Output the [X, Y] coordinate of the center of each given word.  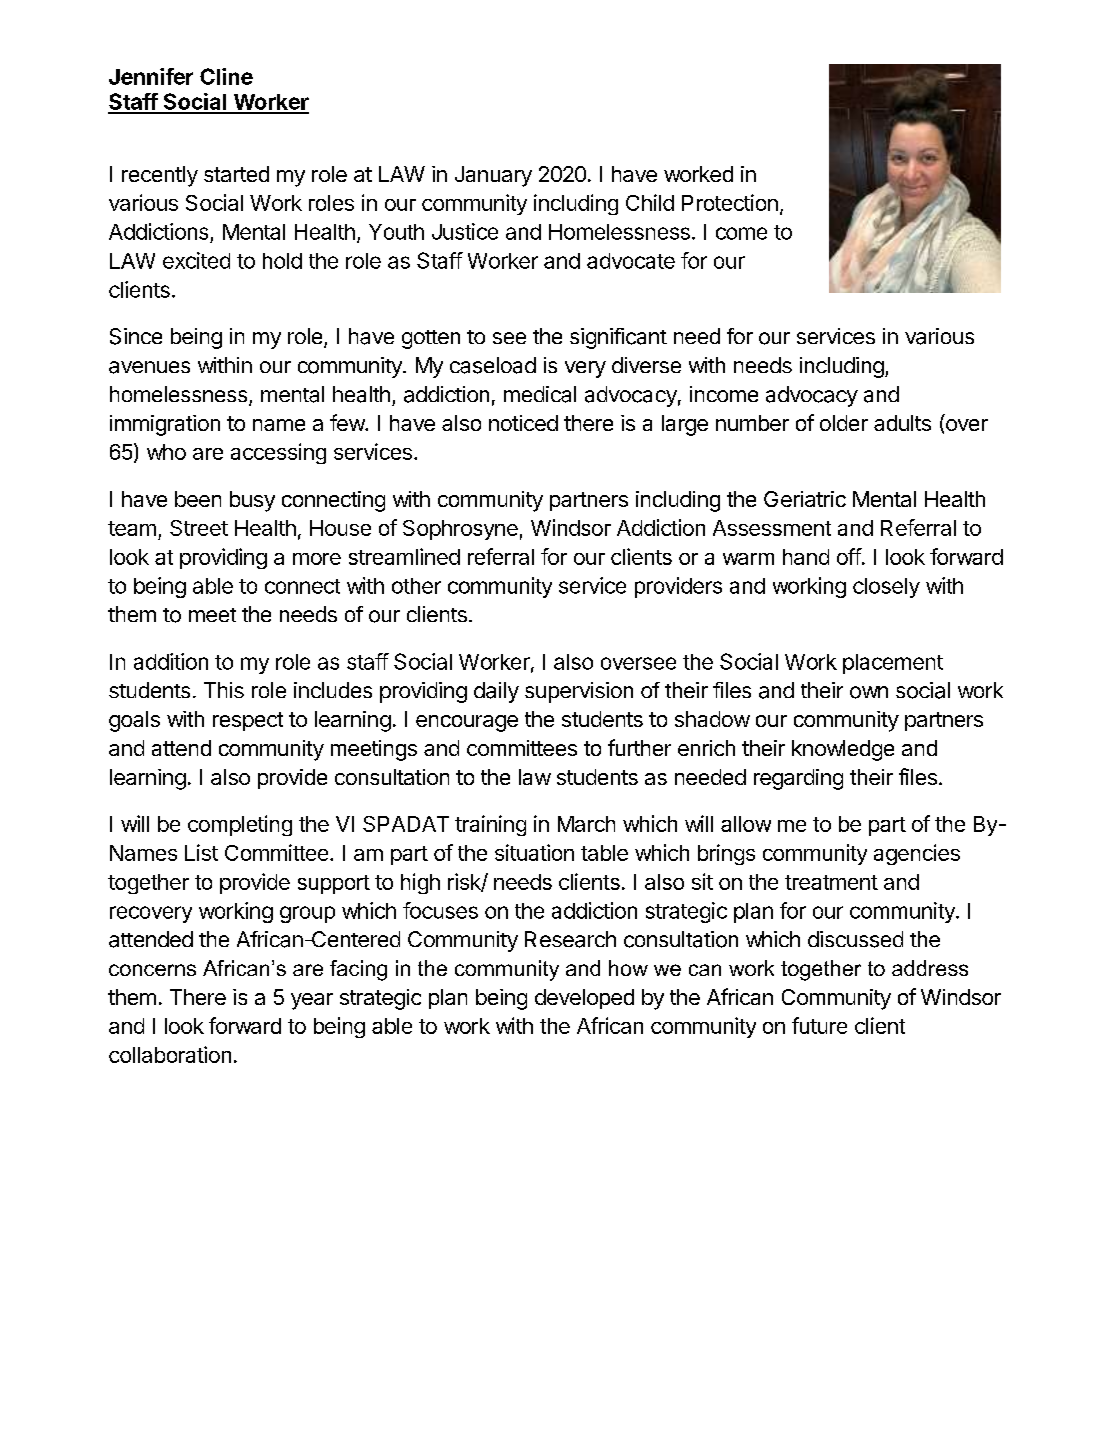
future [819, 1025]
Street [199, 528]
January [493, 176]
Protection [730, 202]
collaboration [170, 1054]
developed [584, 999]
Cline [226, 76]
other [416, 586]
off [849, 556]
